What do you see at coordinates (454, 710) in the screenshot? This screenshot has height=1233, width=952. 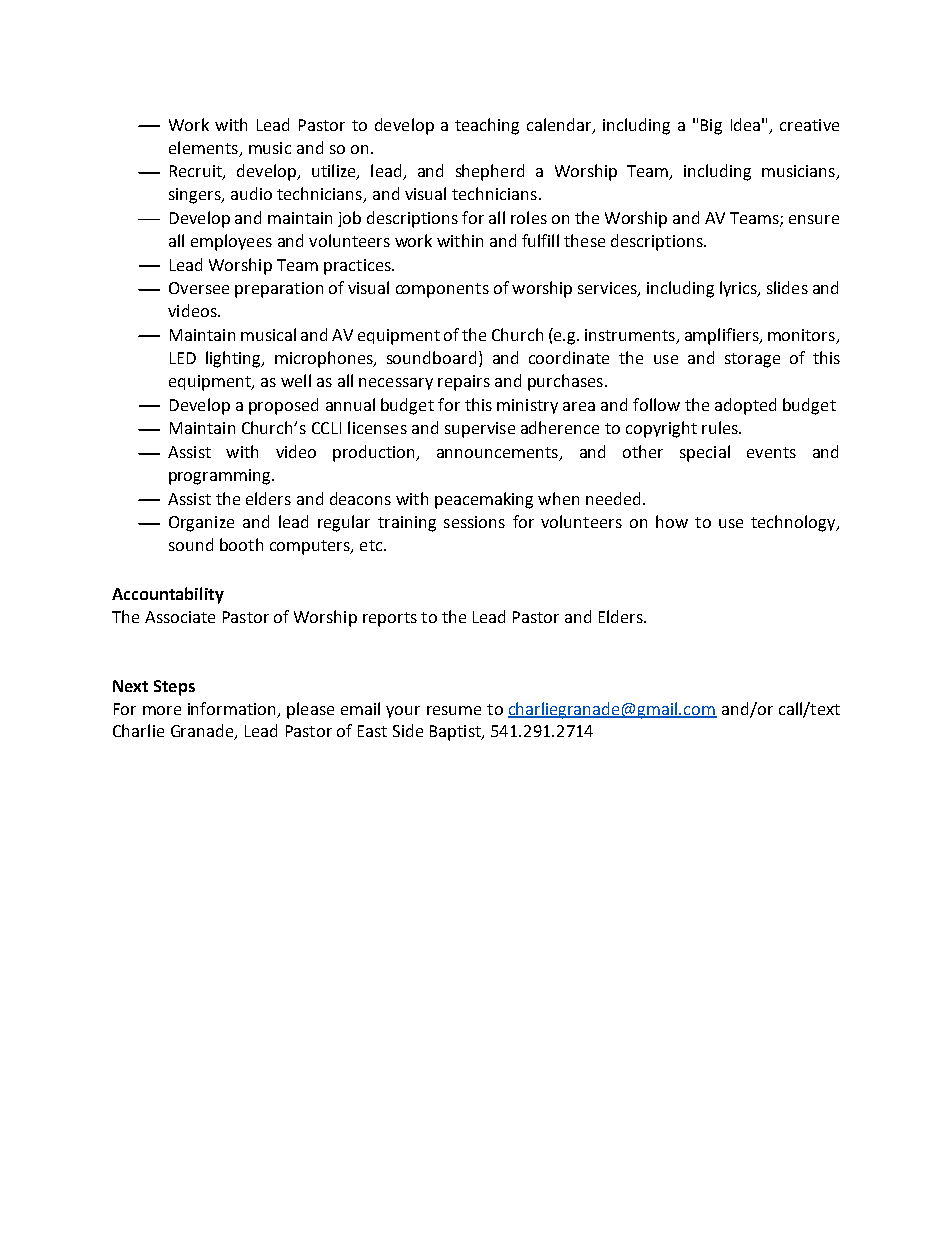 I see `resume` at bounding box center [454, 710].
